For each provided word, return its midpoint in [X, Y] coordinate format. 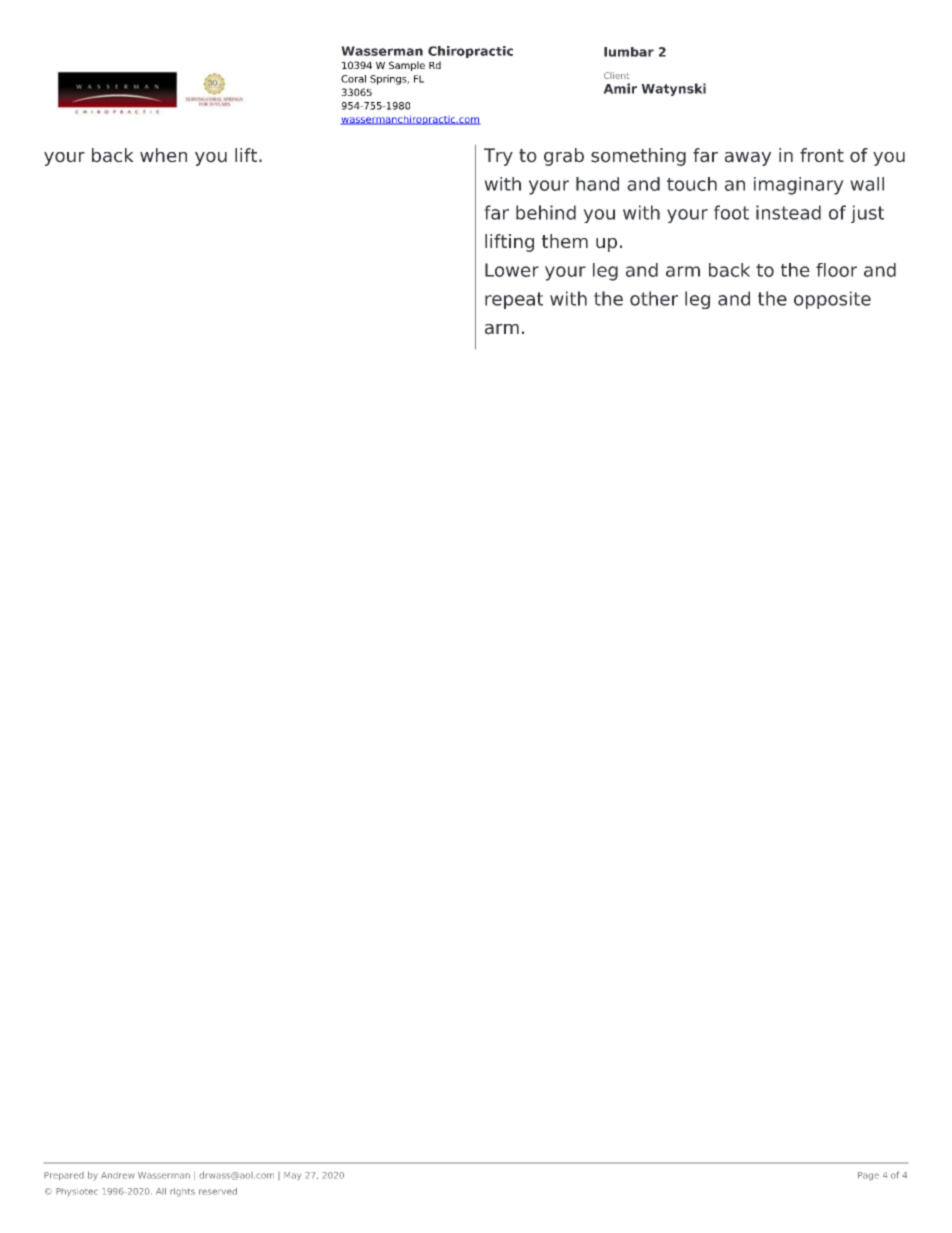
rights [182, 1192]
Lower [512, 270]
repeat [514, 300]
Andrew [118, 1175]
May [292, 1176]
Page [868, 1176]
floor [836, 270]
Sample [407, 66]
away [748, 159]
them [565, 241]
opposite [832, 300]
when [163, 155]
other [654, 298]
